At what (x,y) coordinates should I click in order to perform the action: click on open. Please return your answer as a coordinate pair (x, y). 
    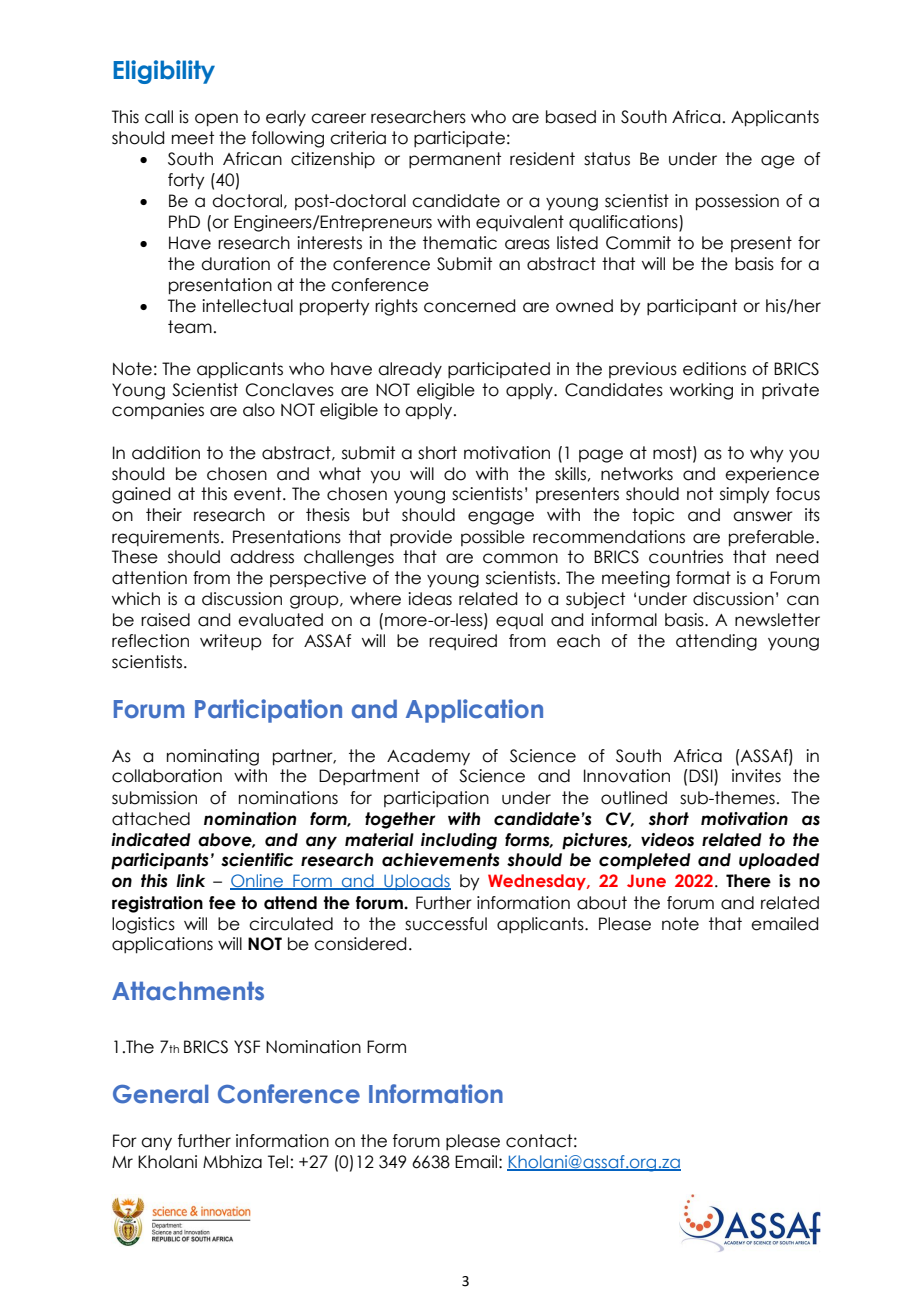
    Looking at the image, I should click on (216, 120).
